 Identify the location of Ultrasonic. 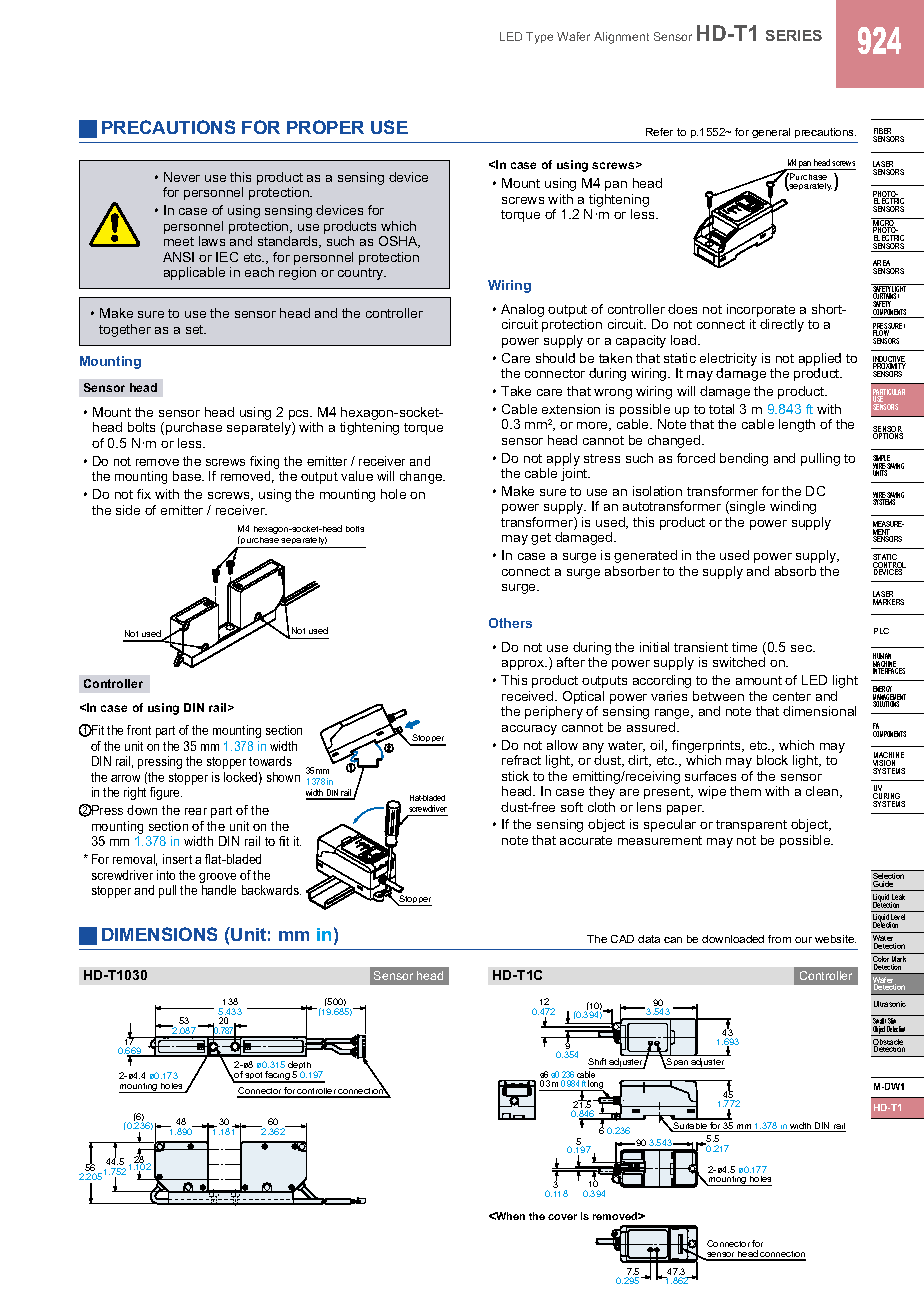
(890, 1004).
